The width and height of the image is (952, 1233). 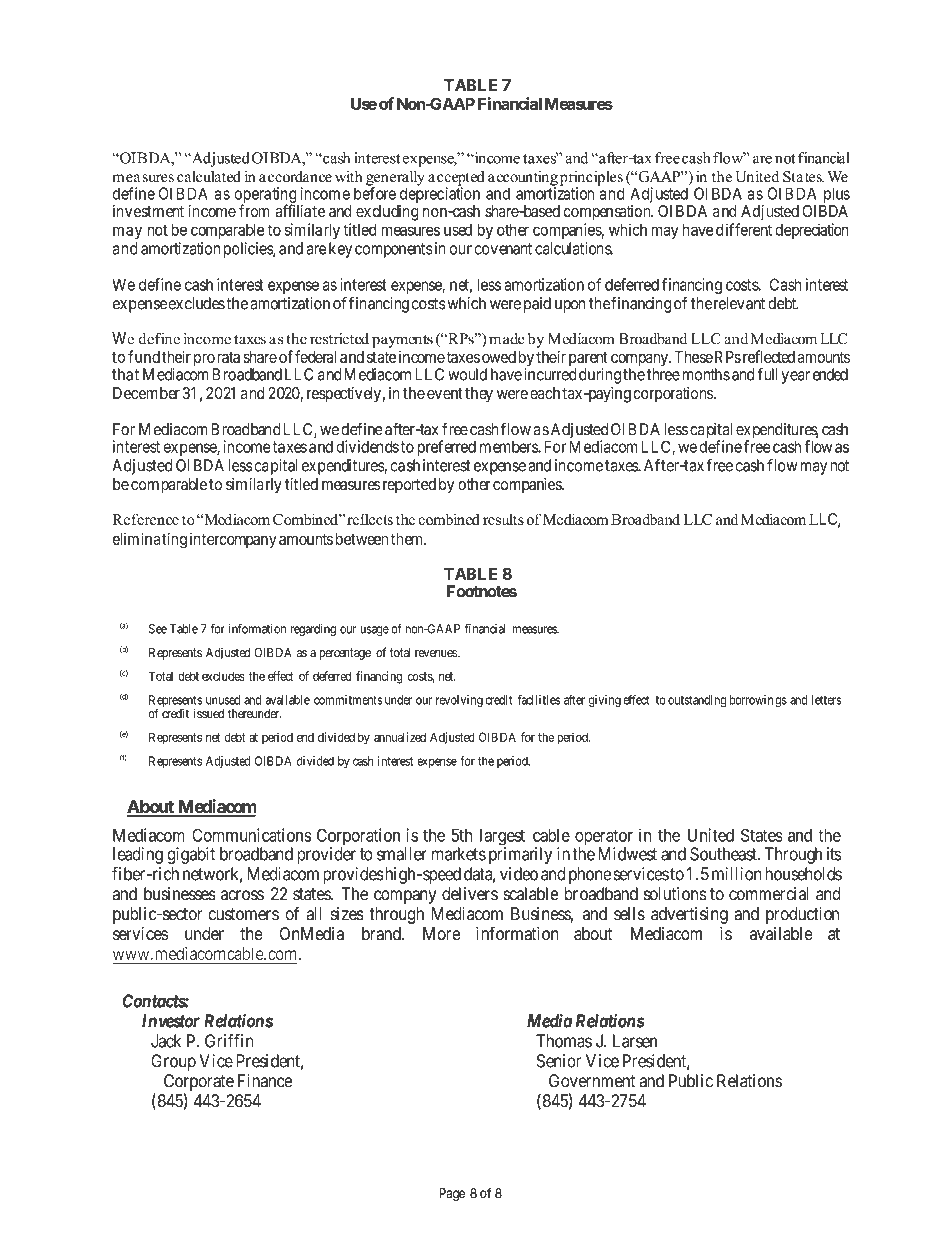 I want to click on calculated, so click(x=209, y=177).
